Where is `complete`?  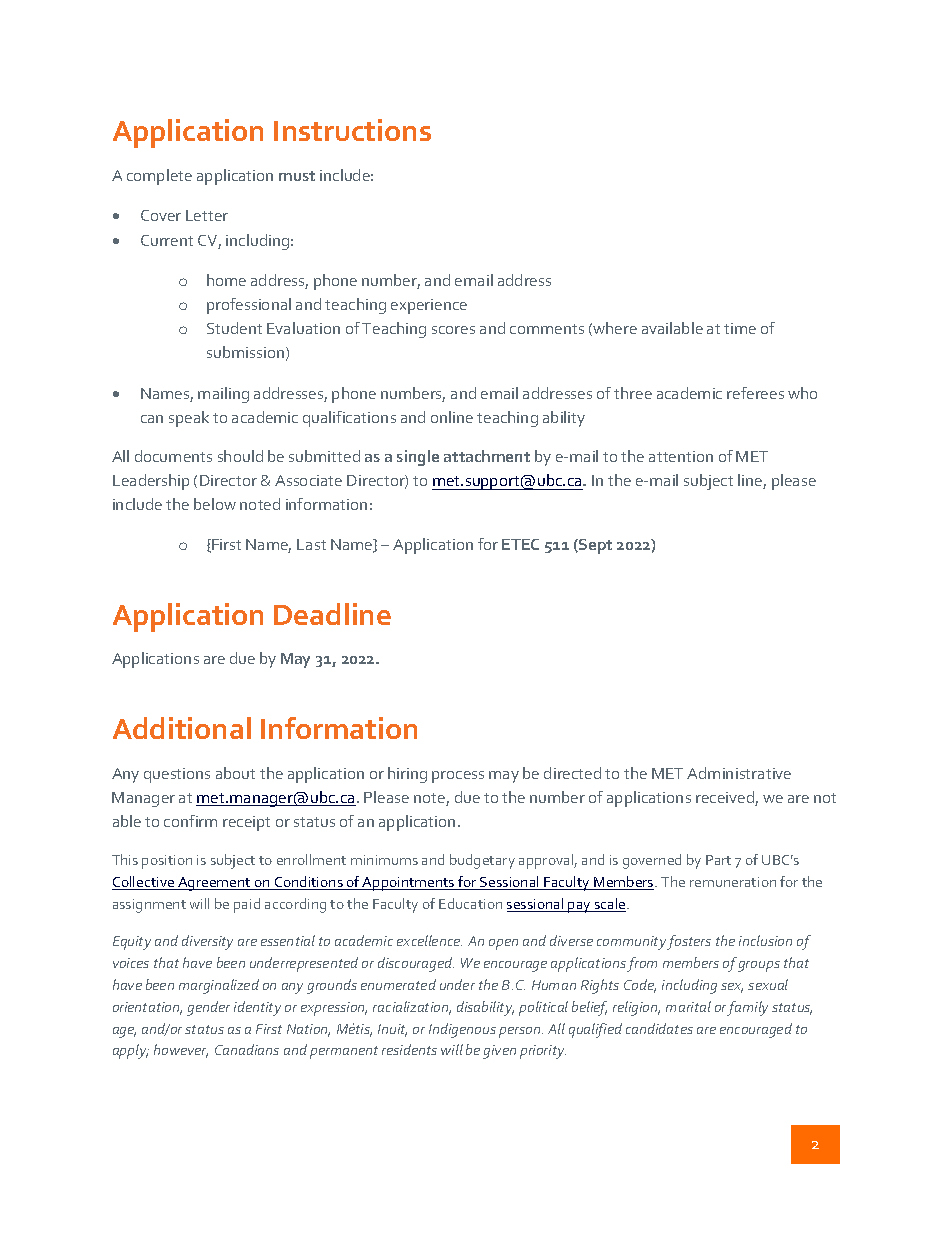 complete is located at coordinates (159, 177).
